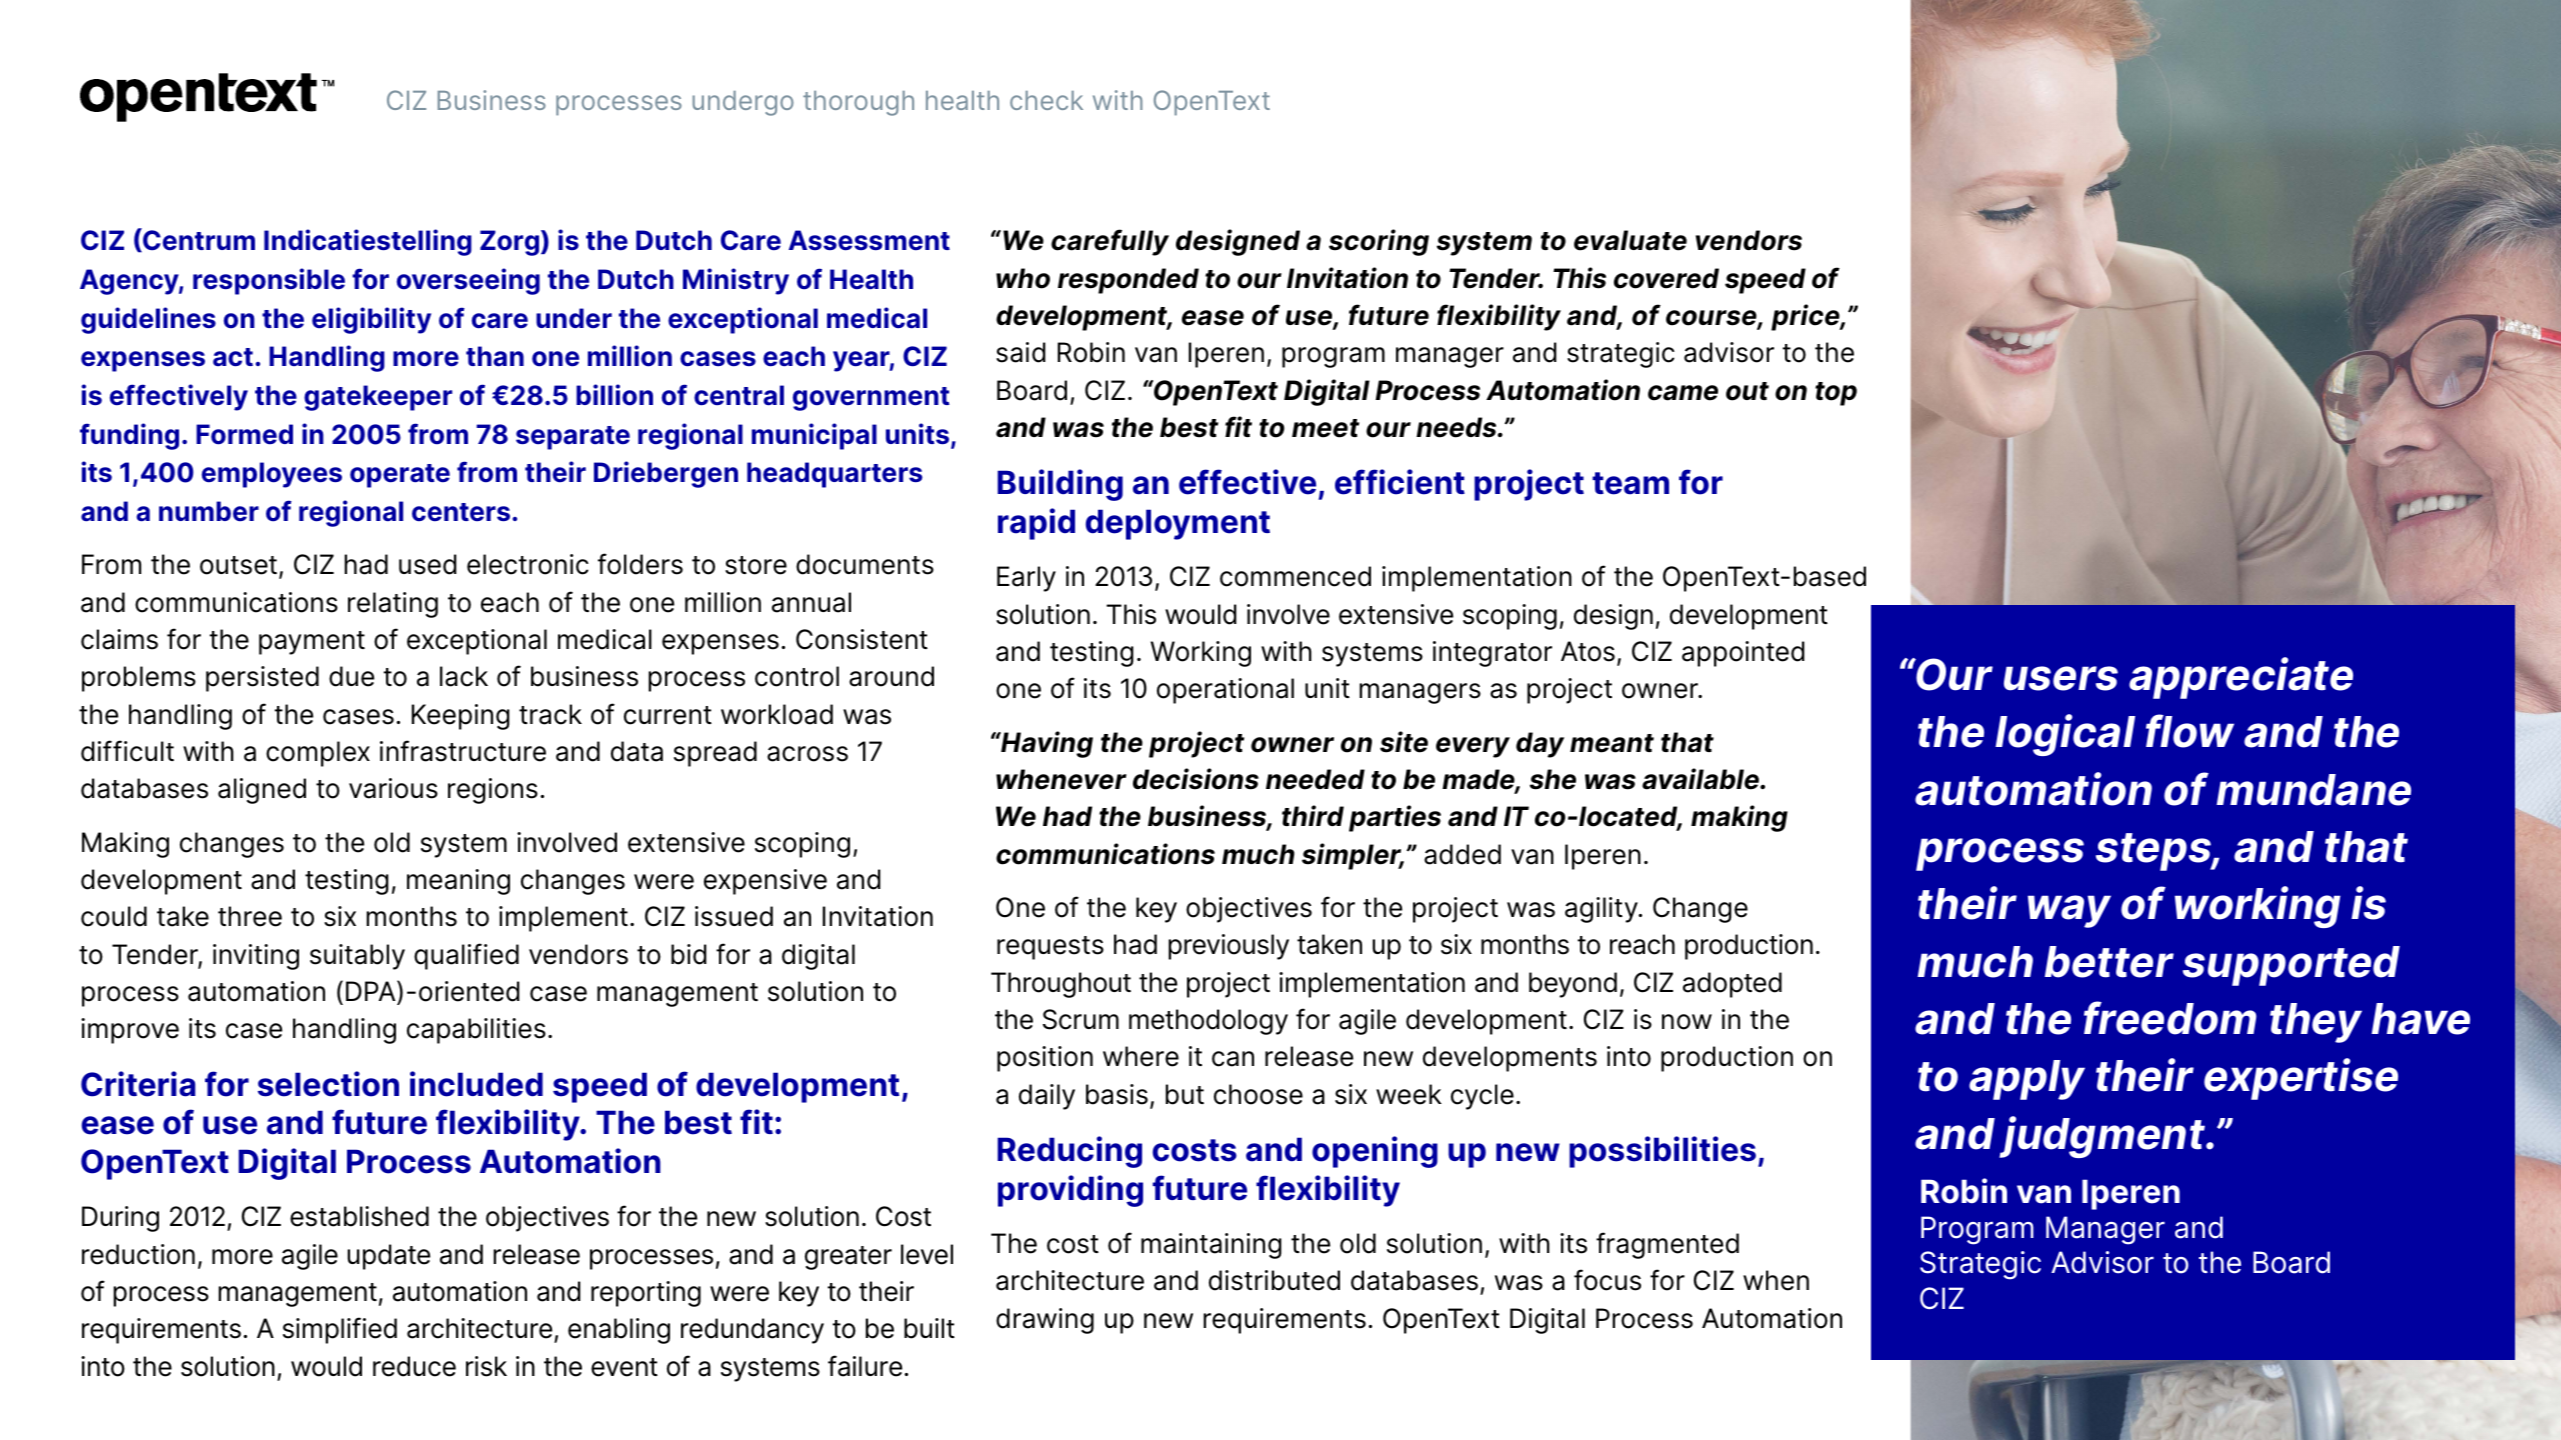 The width and height of the document is (2561, 1440). What do you see at coordinates (461, 512) in the document?
I see `centers` at bounding box center [461, 512].
